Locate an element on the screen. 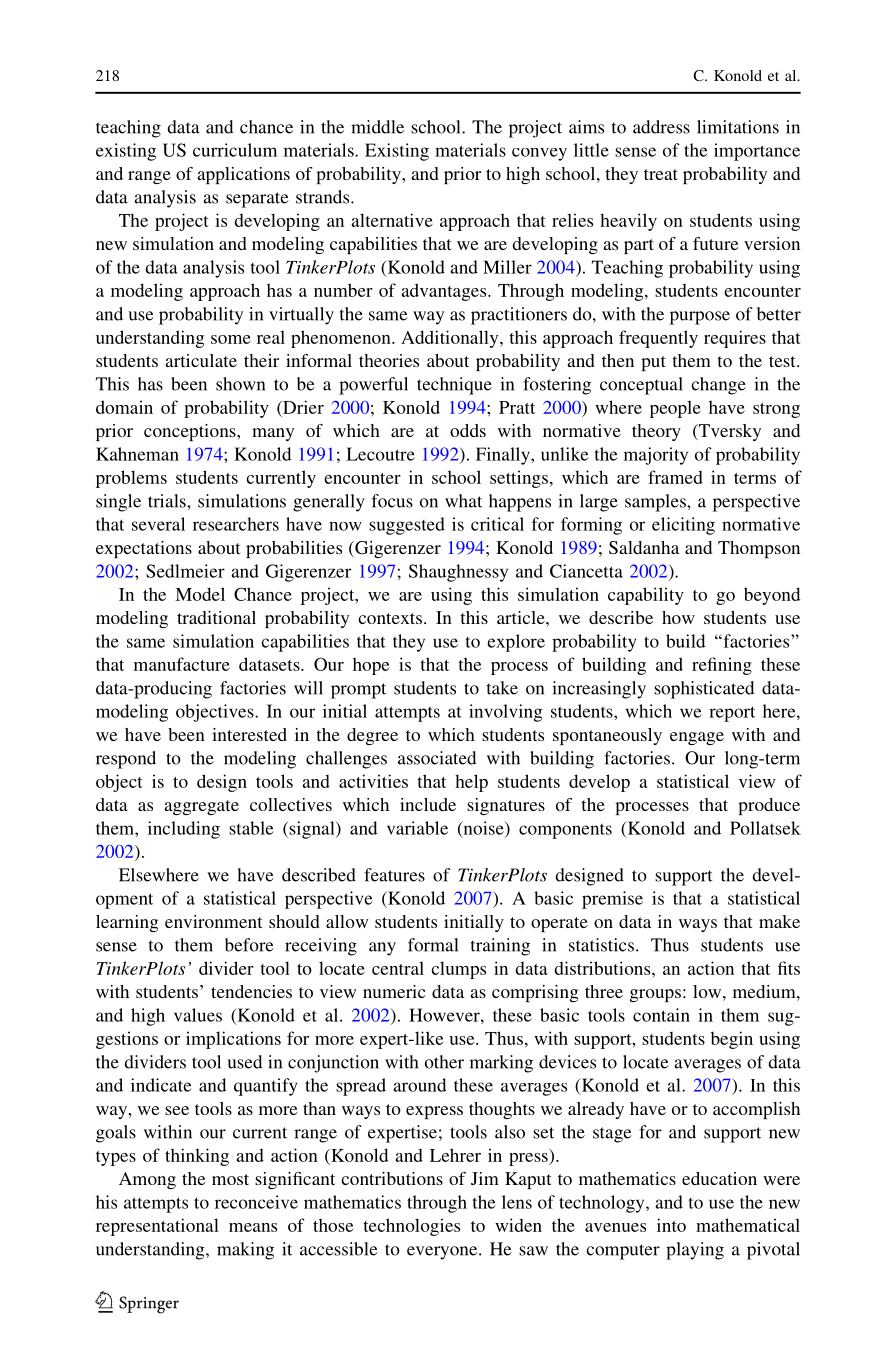 This screenshot has height=1359, width=896. what is located at coordinates (463, 501).
